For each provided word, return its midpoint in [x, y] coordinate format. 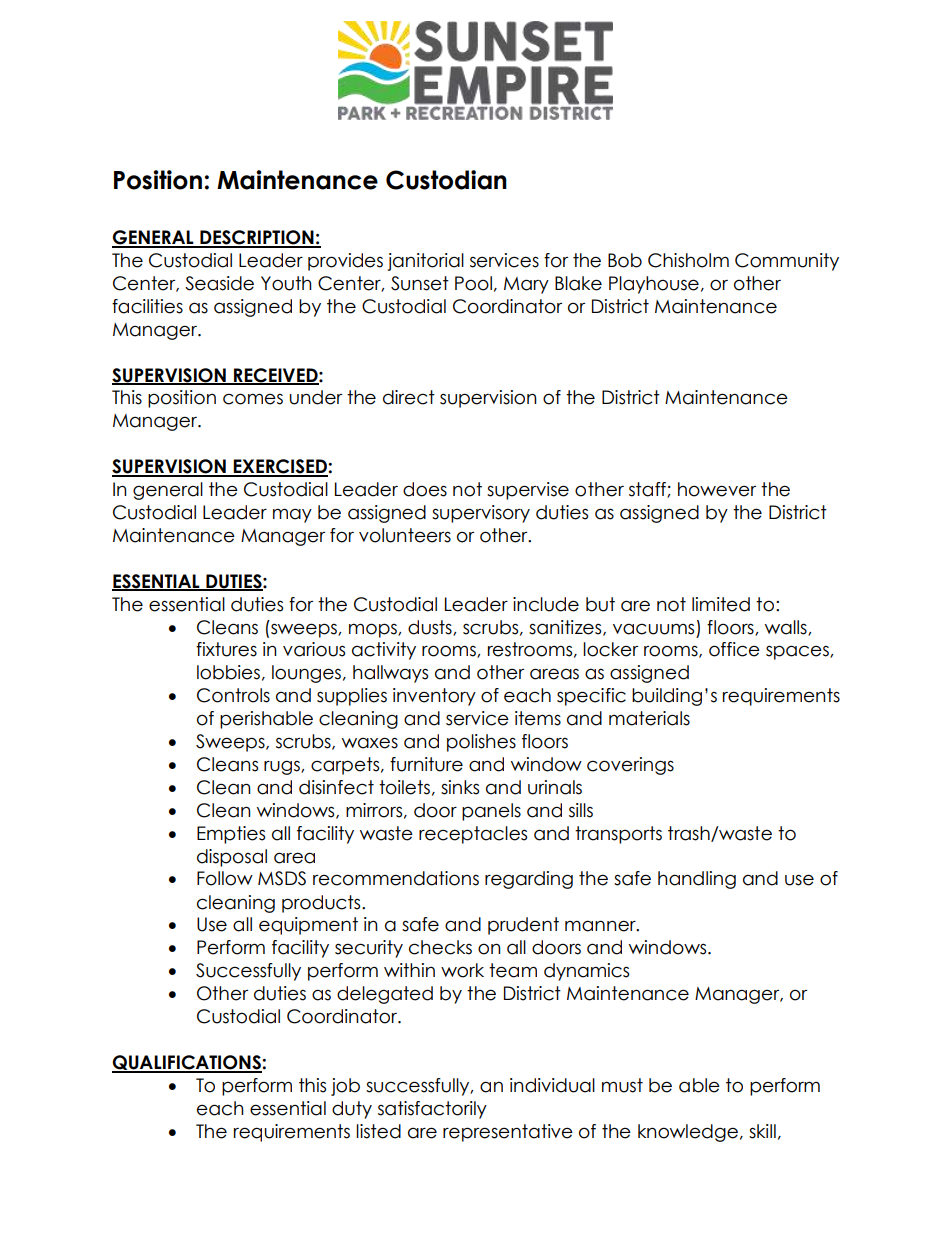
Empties [231, 835]
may [292, 515]
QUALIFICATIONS [187, 1063]
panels [491, 812]
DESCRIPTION [257, 238]
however [717, 489]
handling [697, 880]
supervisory [481, 514]
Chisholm [688, 260]
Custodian [446, 180]
